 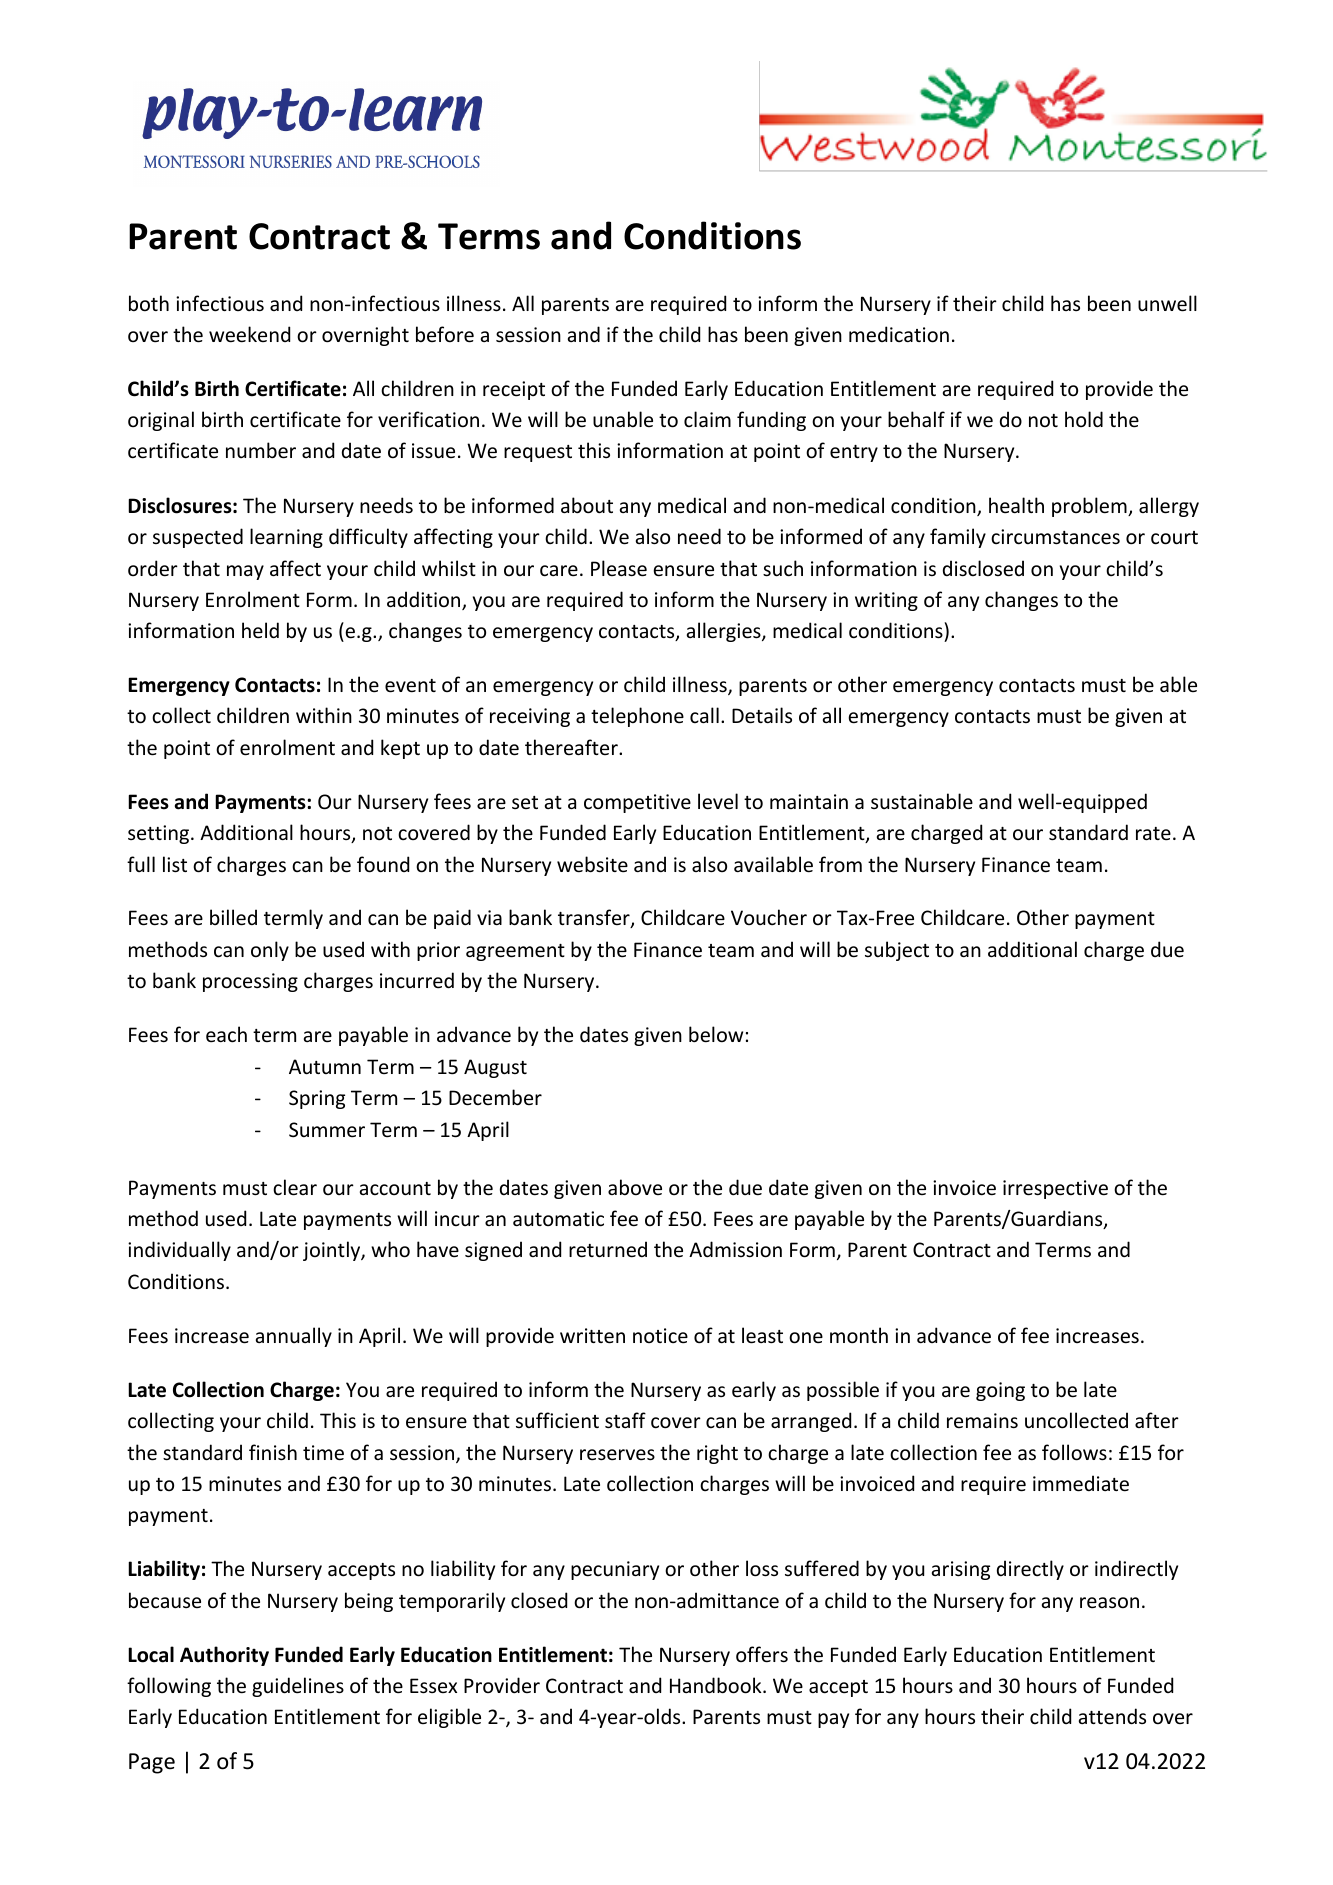 I want to click on individually, so click(x=179, y=1251).
